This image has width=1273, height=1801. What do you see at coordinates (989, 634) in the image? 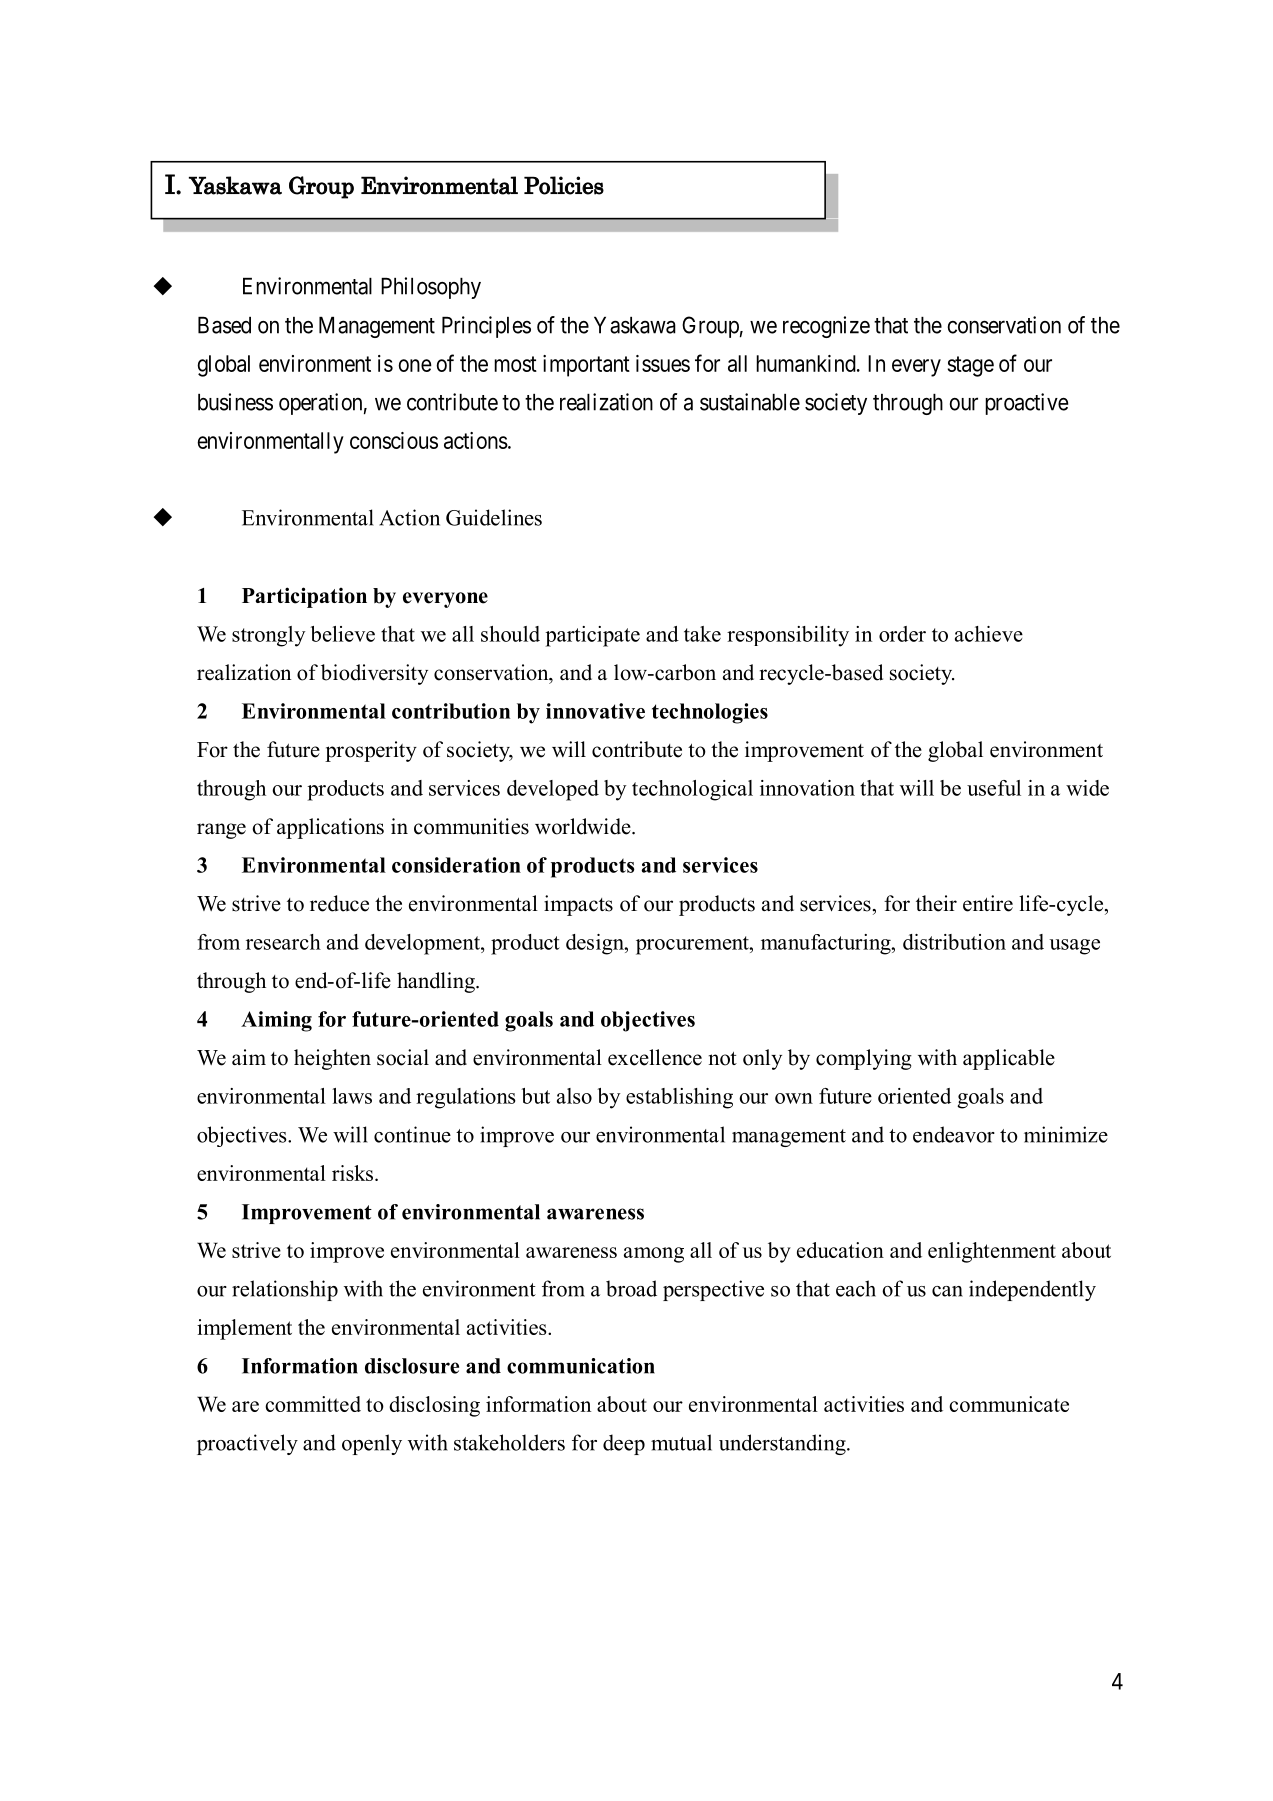
I see `achieve` at bounding box center [989, 634].
